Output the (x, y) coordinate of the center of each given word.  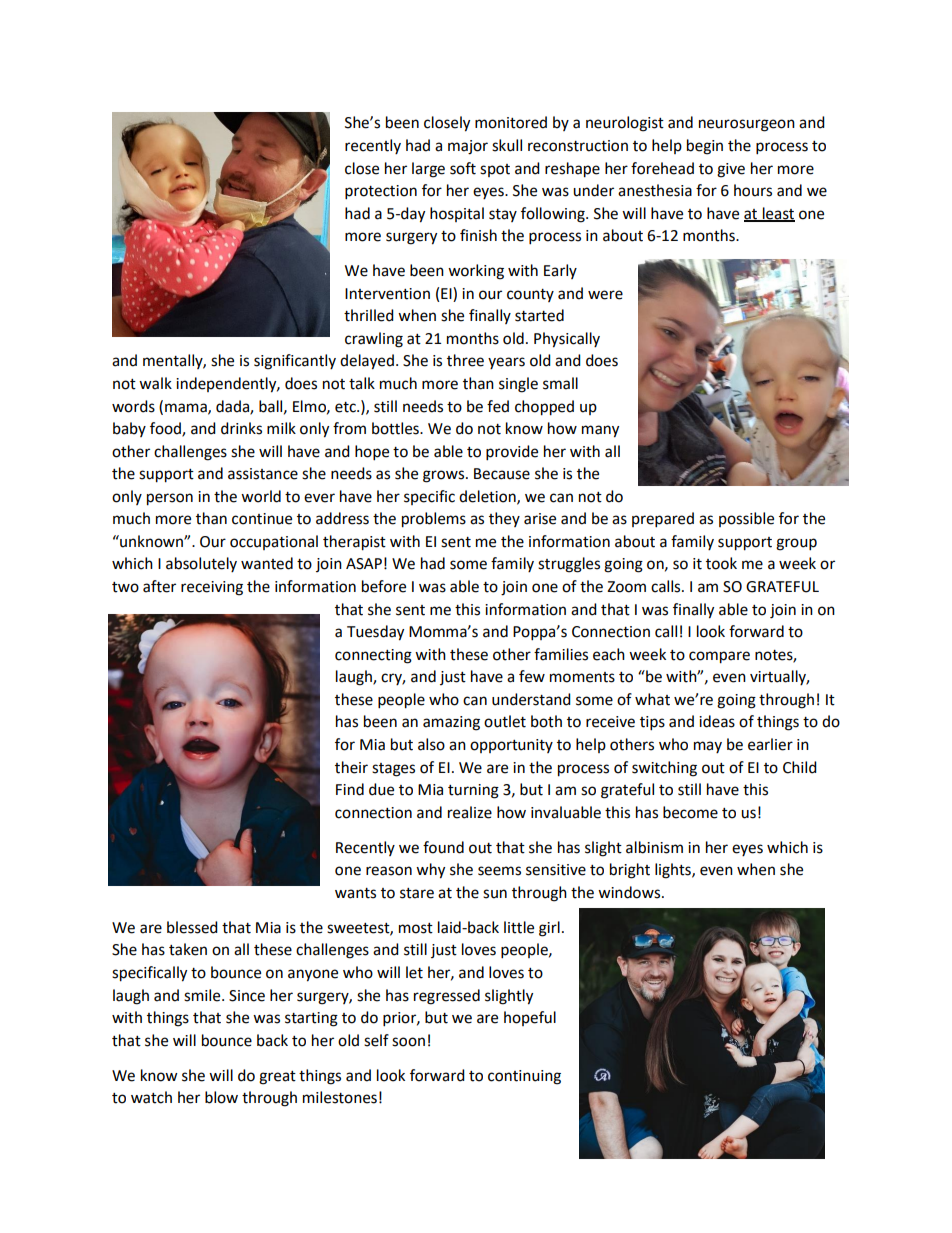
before (384, 586)
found (443, 847)
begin (705, 147)
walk (155, 383)
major (468, 147)
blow (221, 1097)
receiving (212, 588)
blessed (192, 927)
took (721, 563)
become (690, 812)
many (600, 431)
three (465, 360)
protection (381, 192)
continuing (524, 1077)
